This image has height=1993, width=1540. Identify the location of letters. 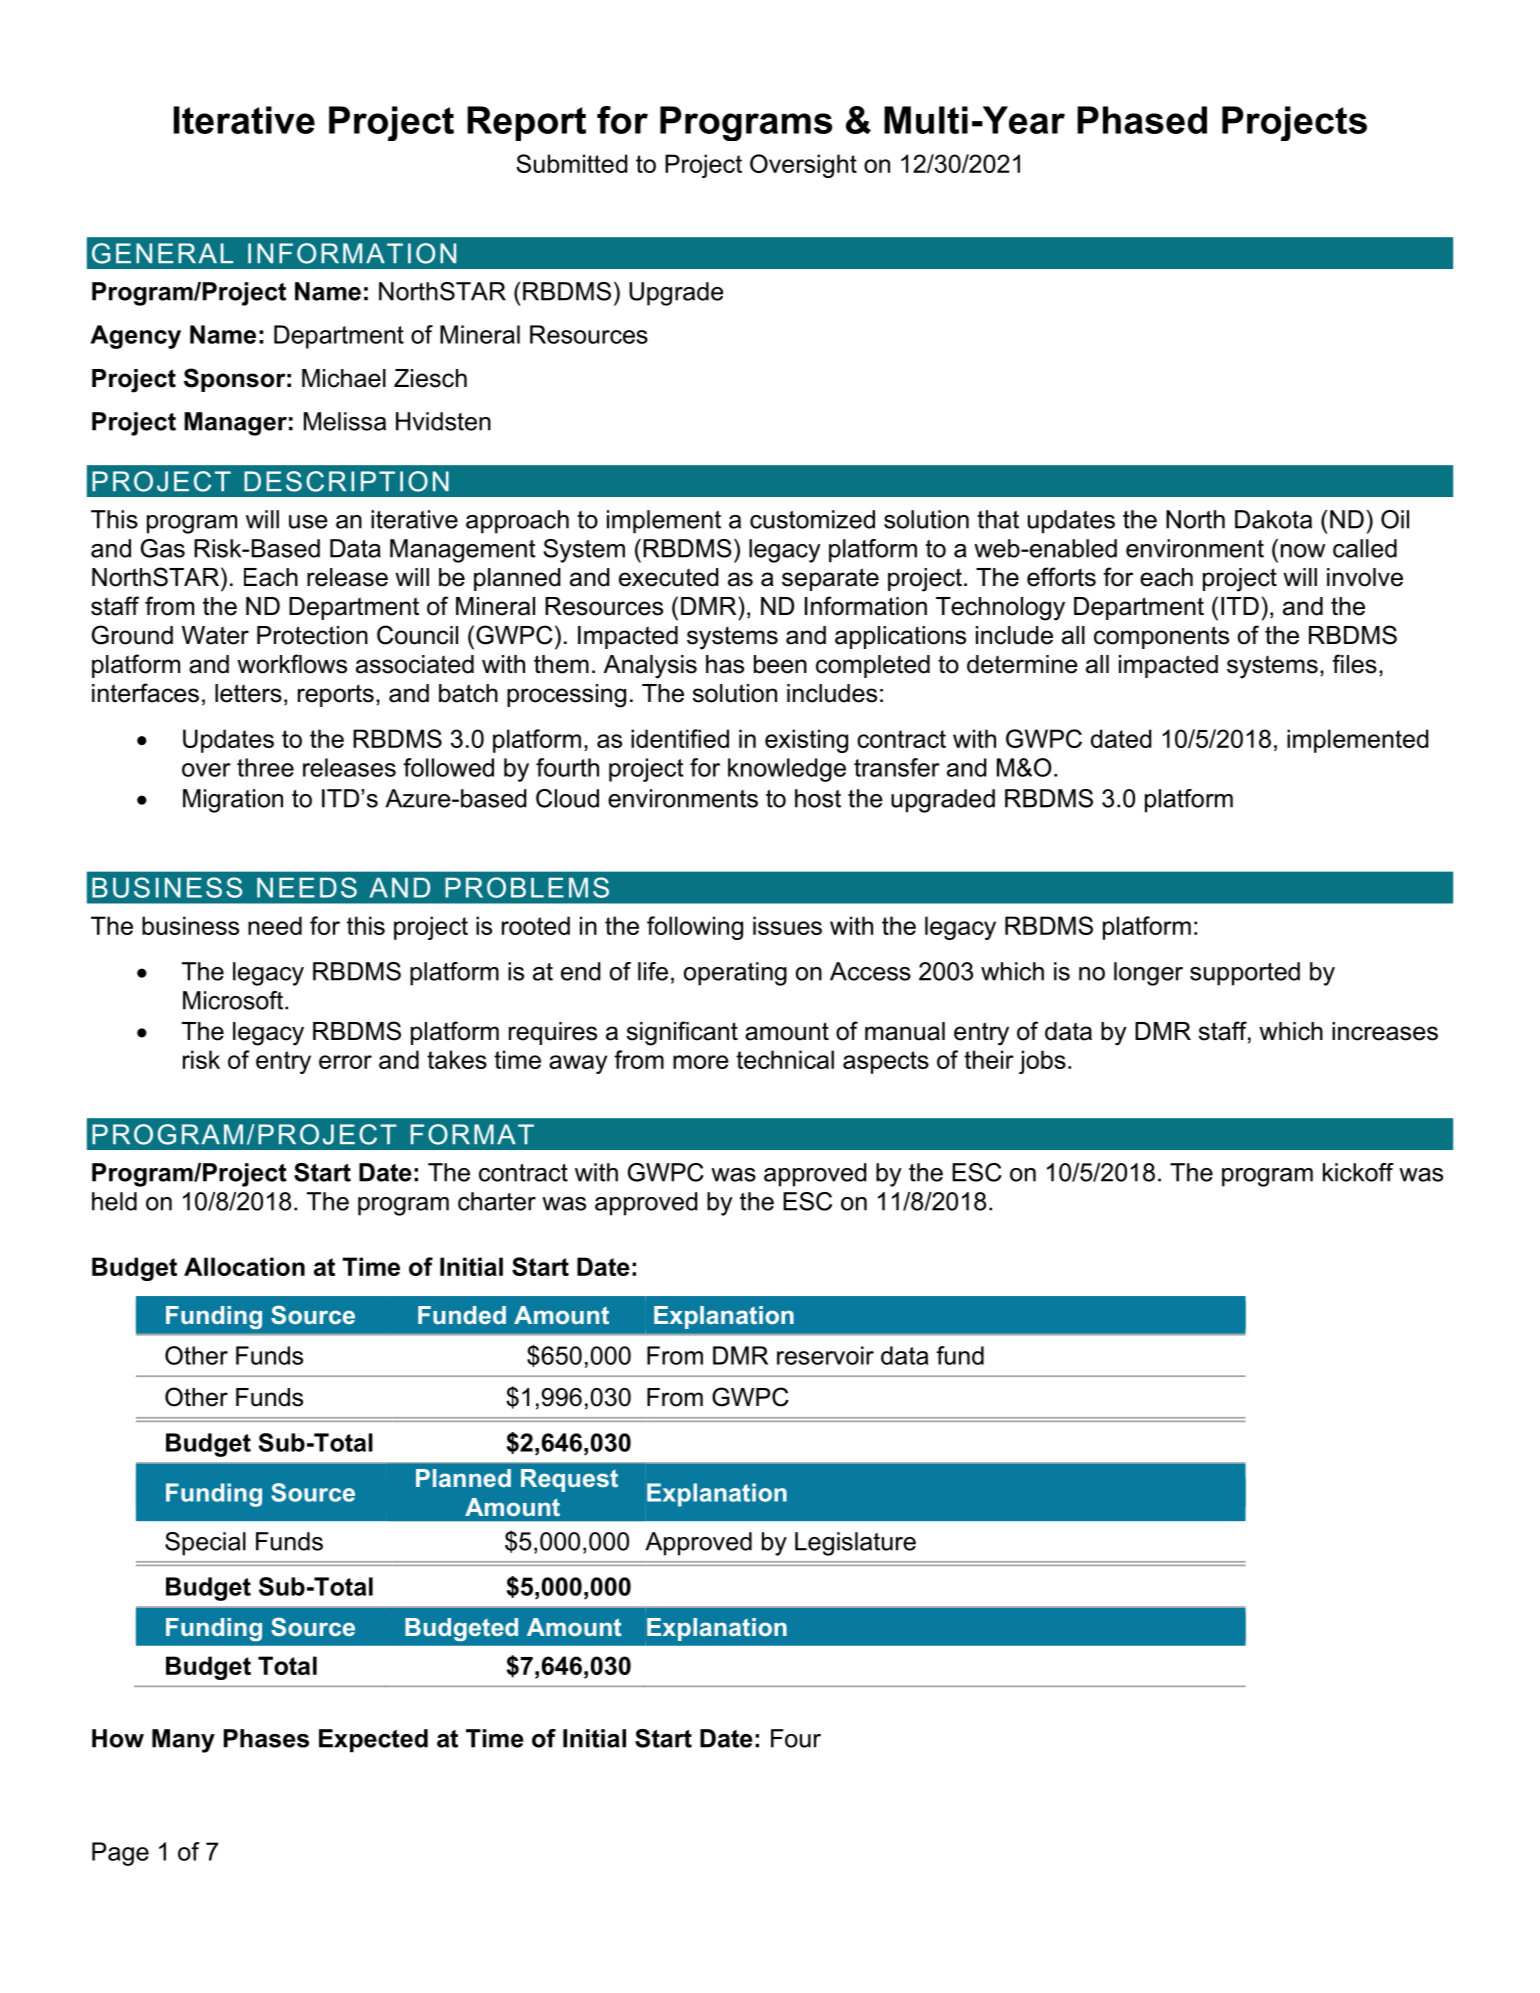
(248, 693).
